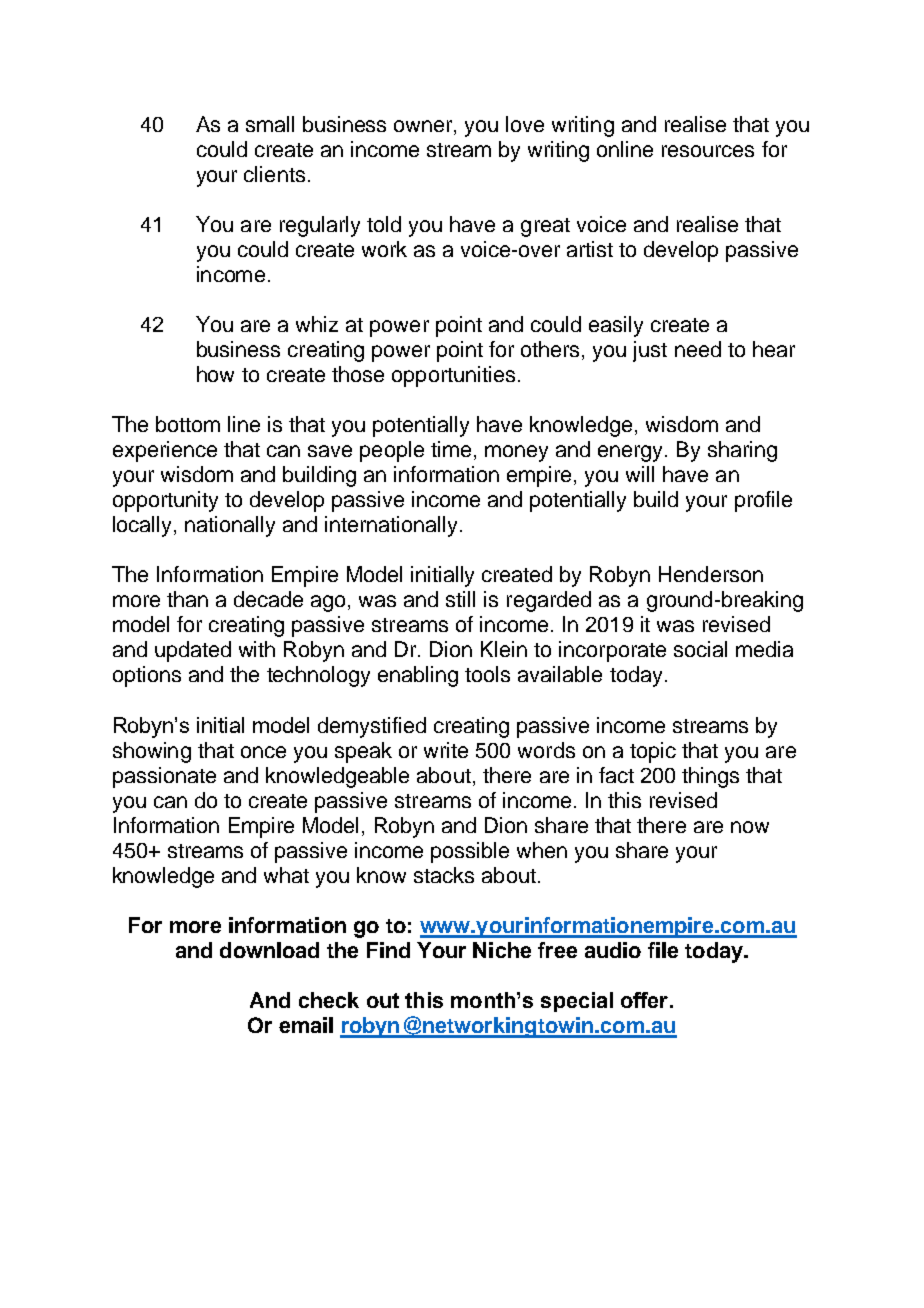 The height and width of the page is (1308, 924). I want to click on love, so click(525, 124).
